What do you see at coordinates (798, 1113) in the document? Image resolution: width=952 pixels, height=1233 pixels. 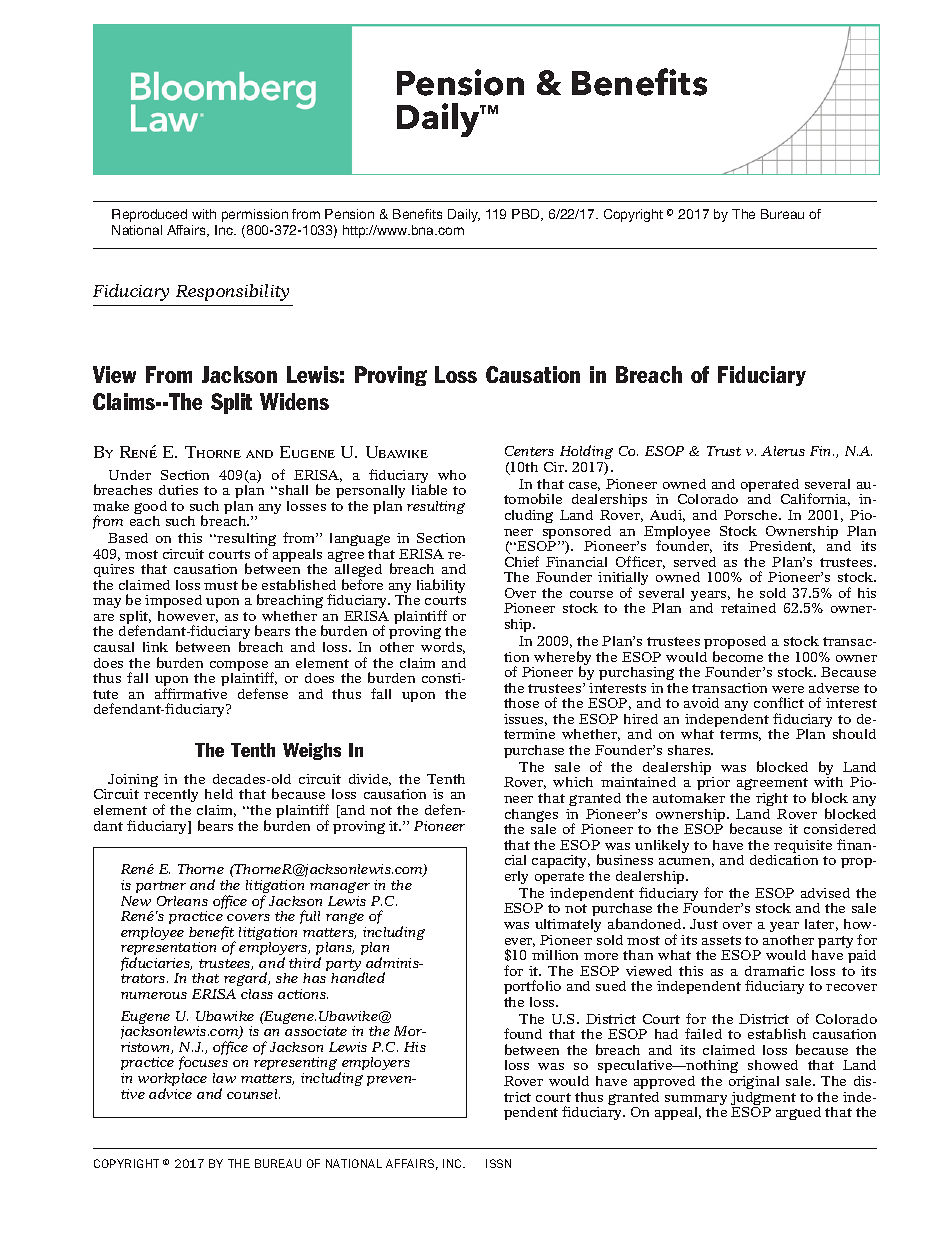 I see `argued` at bounding box center [798, 1113].
